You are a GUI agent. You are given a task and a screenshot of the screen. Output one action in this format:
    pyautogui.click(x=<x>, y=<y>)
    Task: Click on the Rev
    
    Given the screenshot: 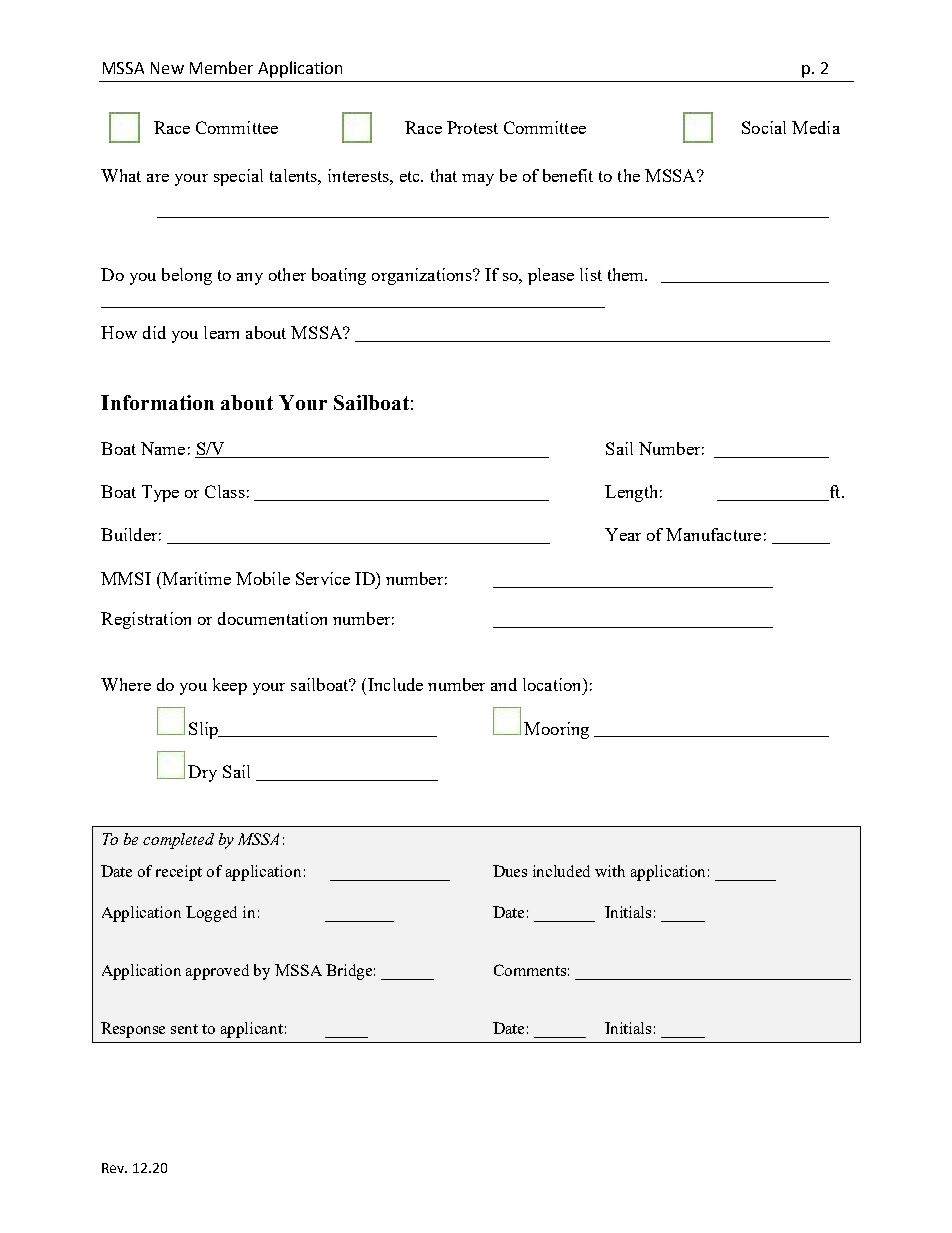 What is the action you would take?
    pyautogui.click(x=114, y=1168)
